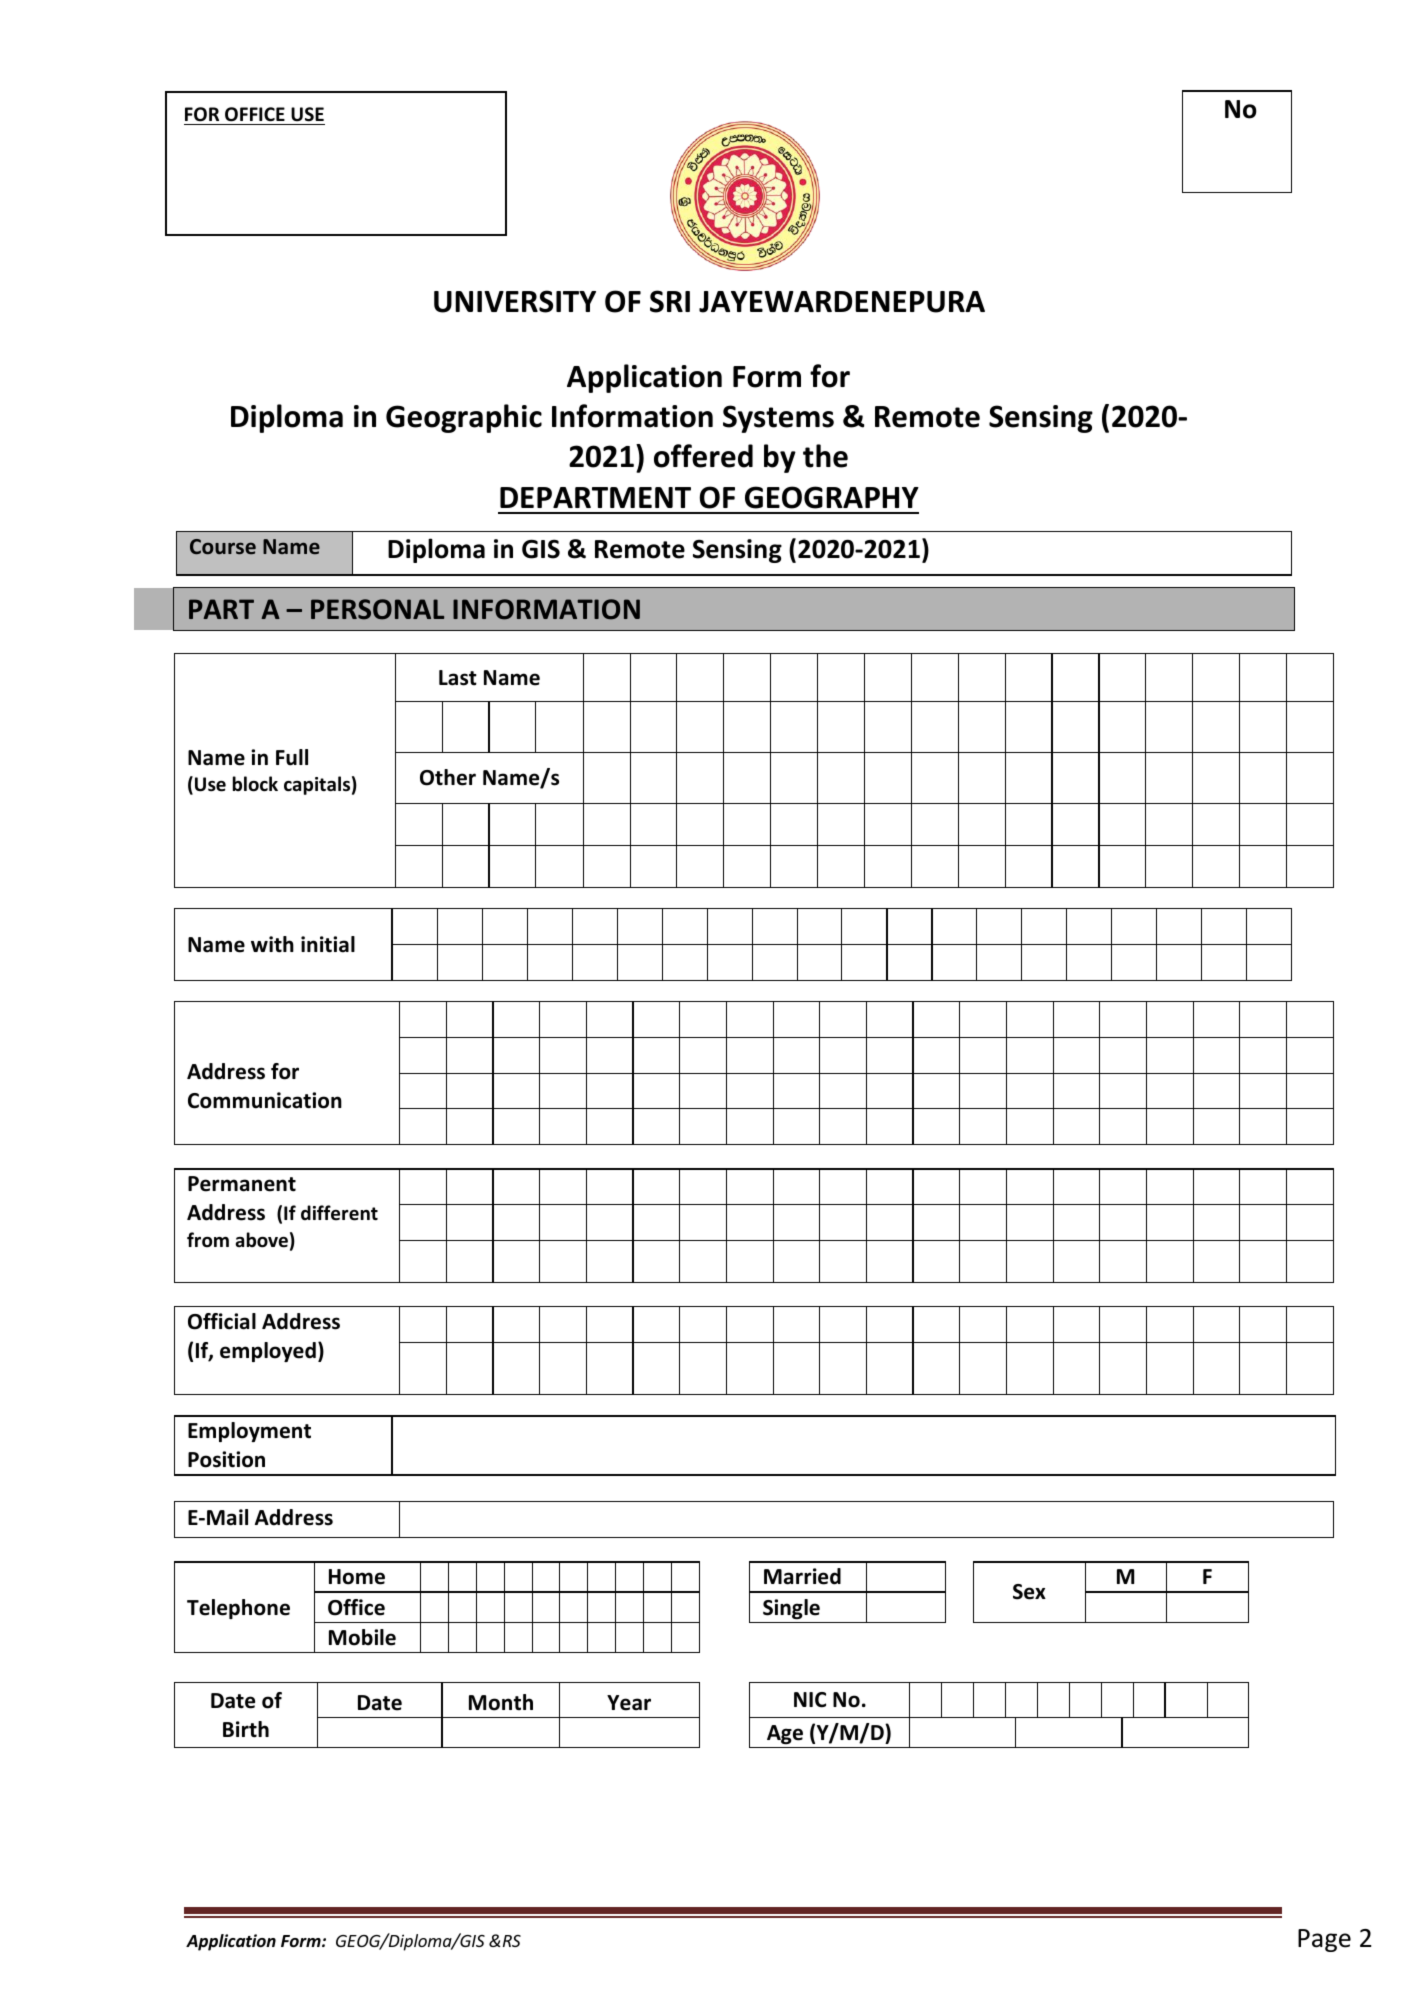  Describe the element at coordinates (246, 1729) in the screenshot. I see `Birth` at that location.
